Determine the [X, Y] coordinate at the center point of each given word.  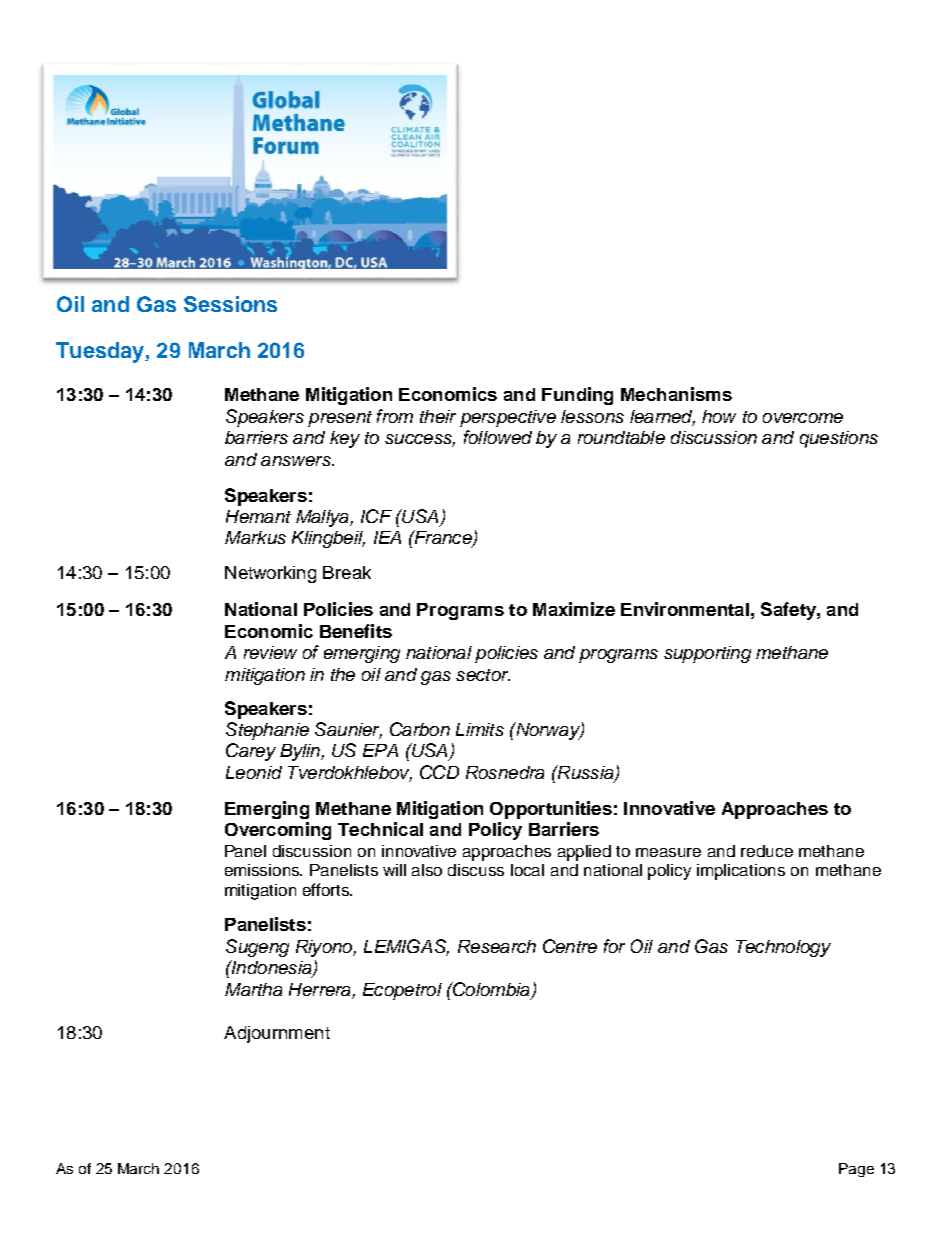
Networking [270, 574]
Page [856, 1170]
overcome [803, 418]
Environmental [685, 609]
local [527, 870]
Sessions [230, 304]
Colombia [490, 989]
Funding [577, 396]
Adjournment [277, 1034]
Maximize [574, 609]
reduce [767, 851]
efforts [327, 889]
